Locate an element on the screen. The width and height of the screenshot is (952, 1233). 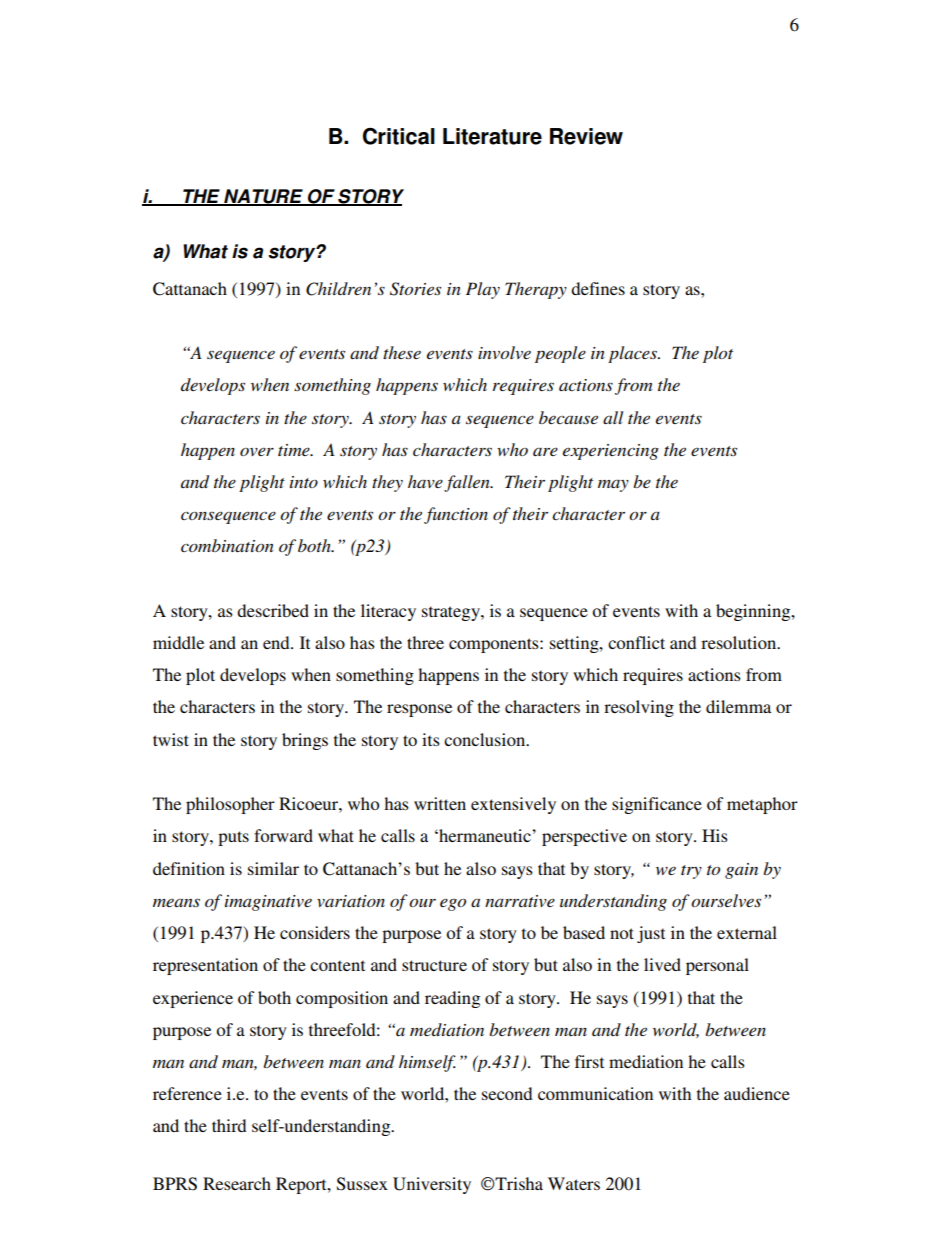
end is located at coordinates (277, 642).
